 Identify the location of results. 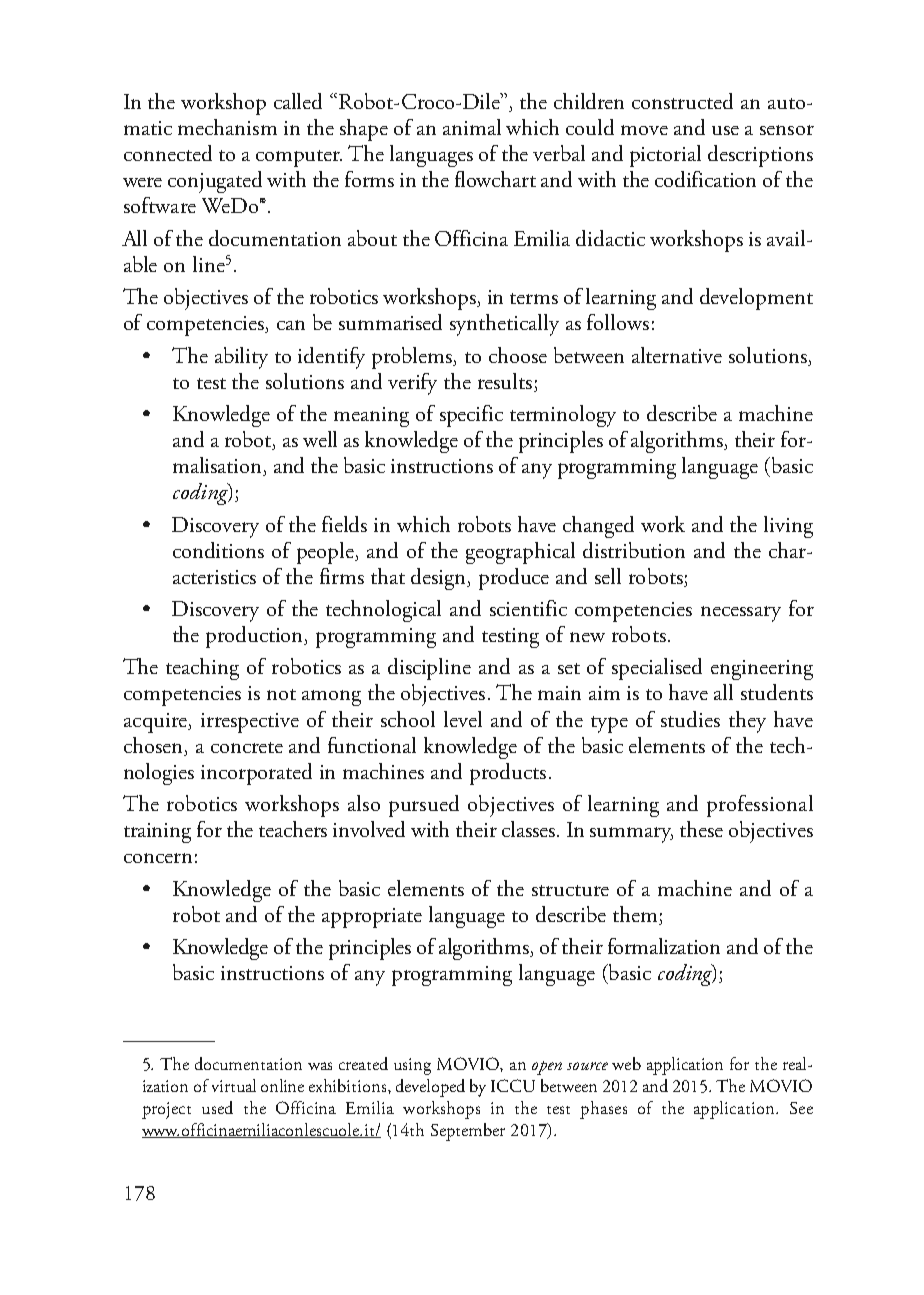
(505, 381).
